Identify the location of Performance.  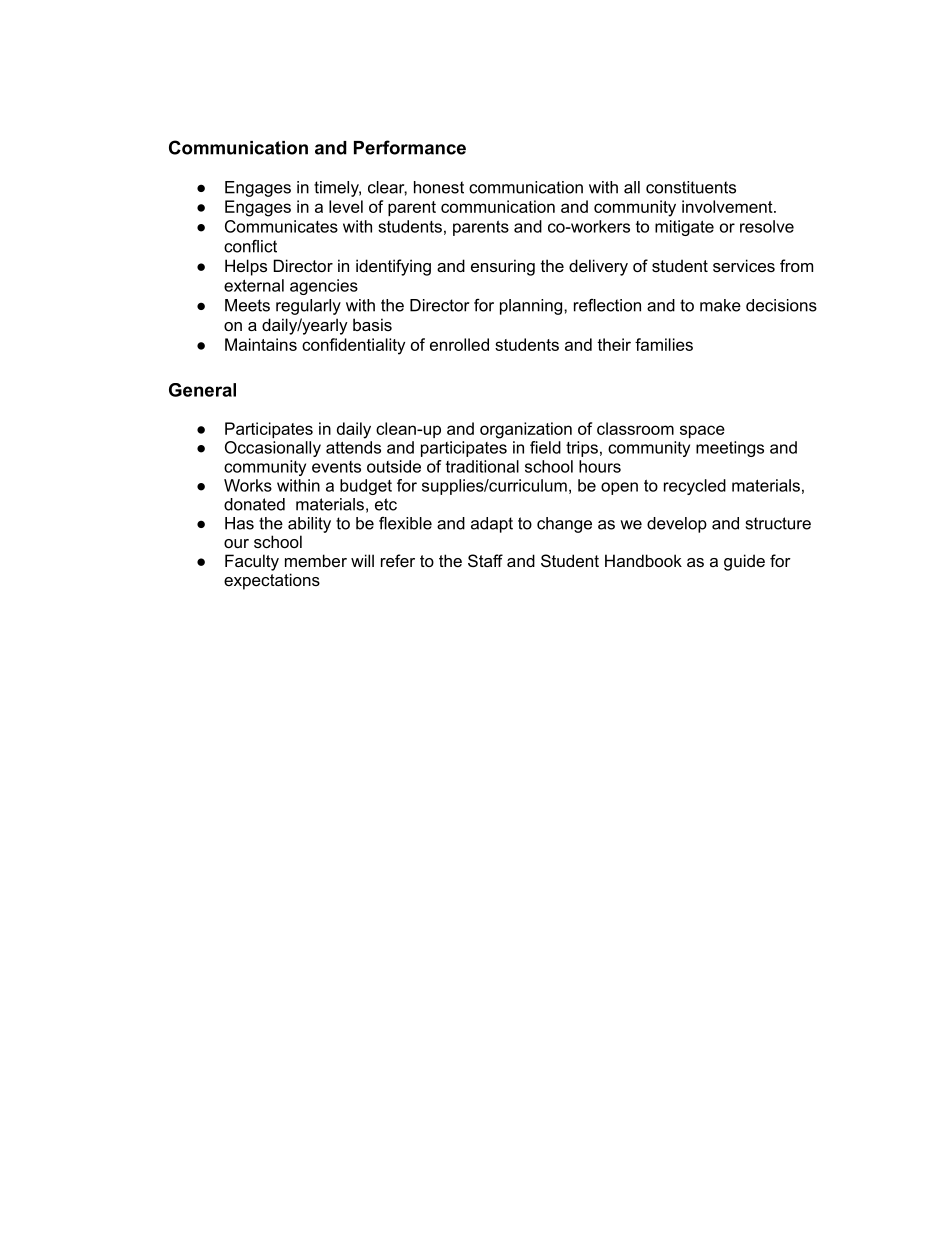
(410, 147).
